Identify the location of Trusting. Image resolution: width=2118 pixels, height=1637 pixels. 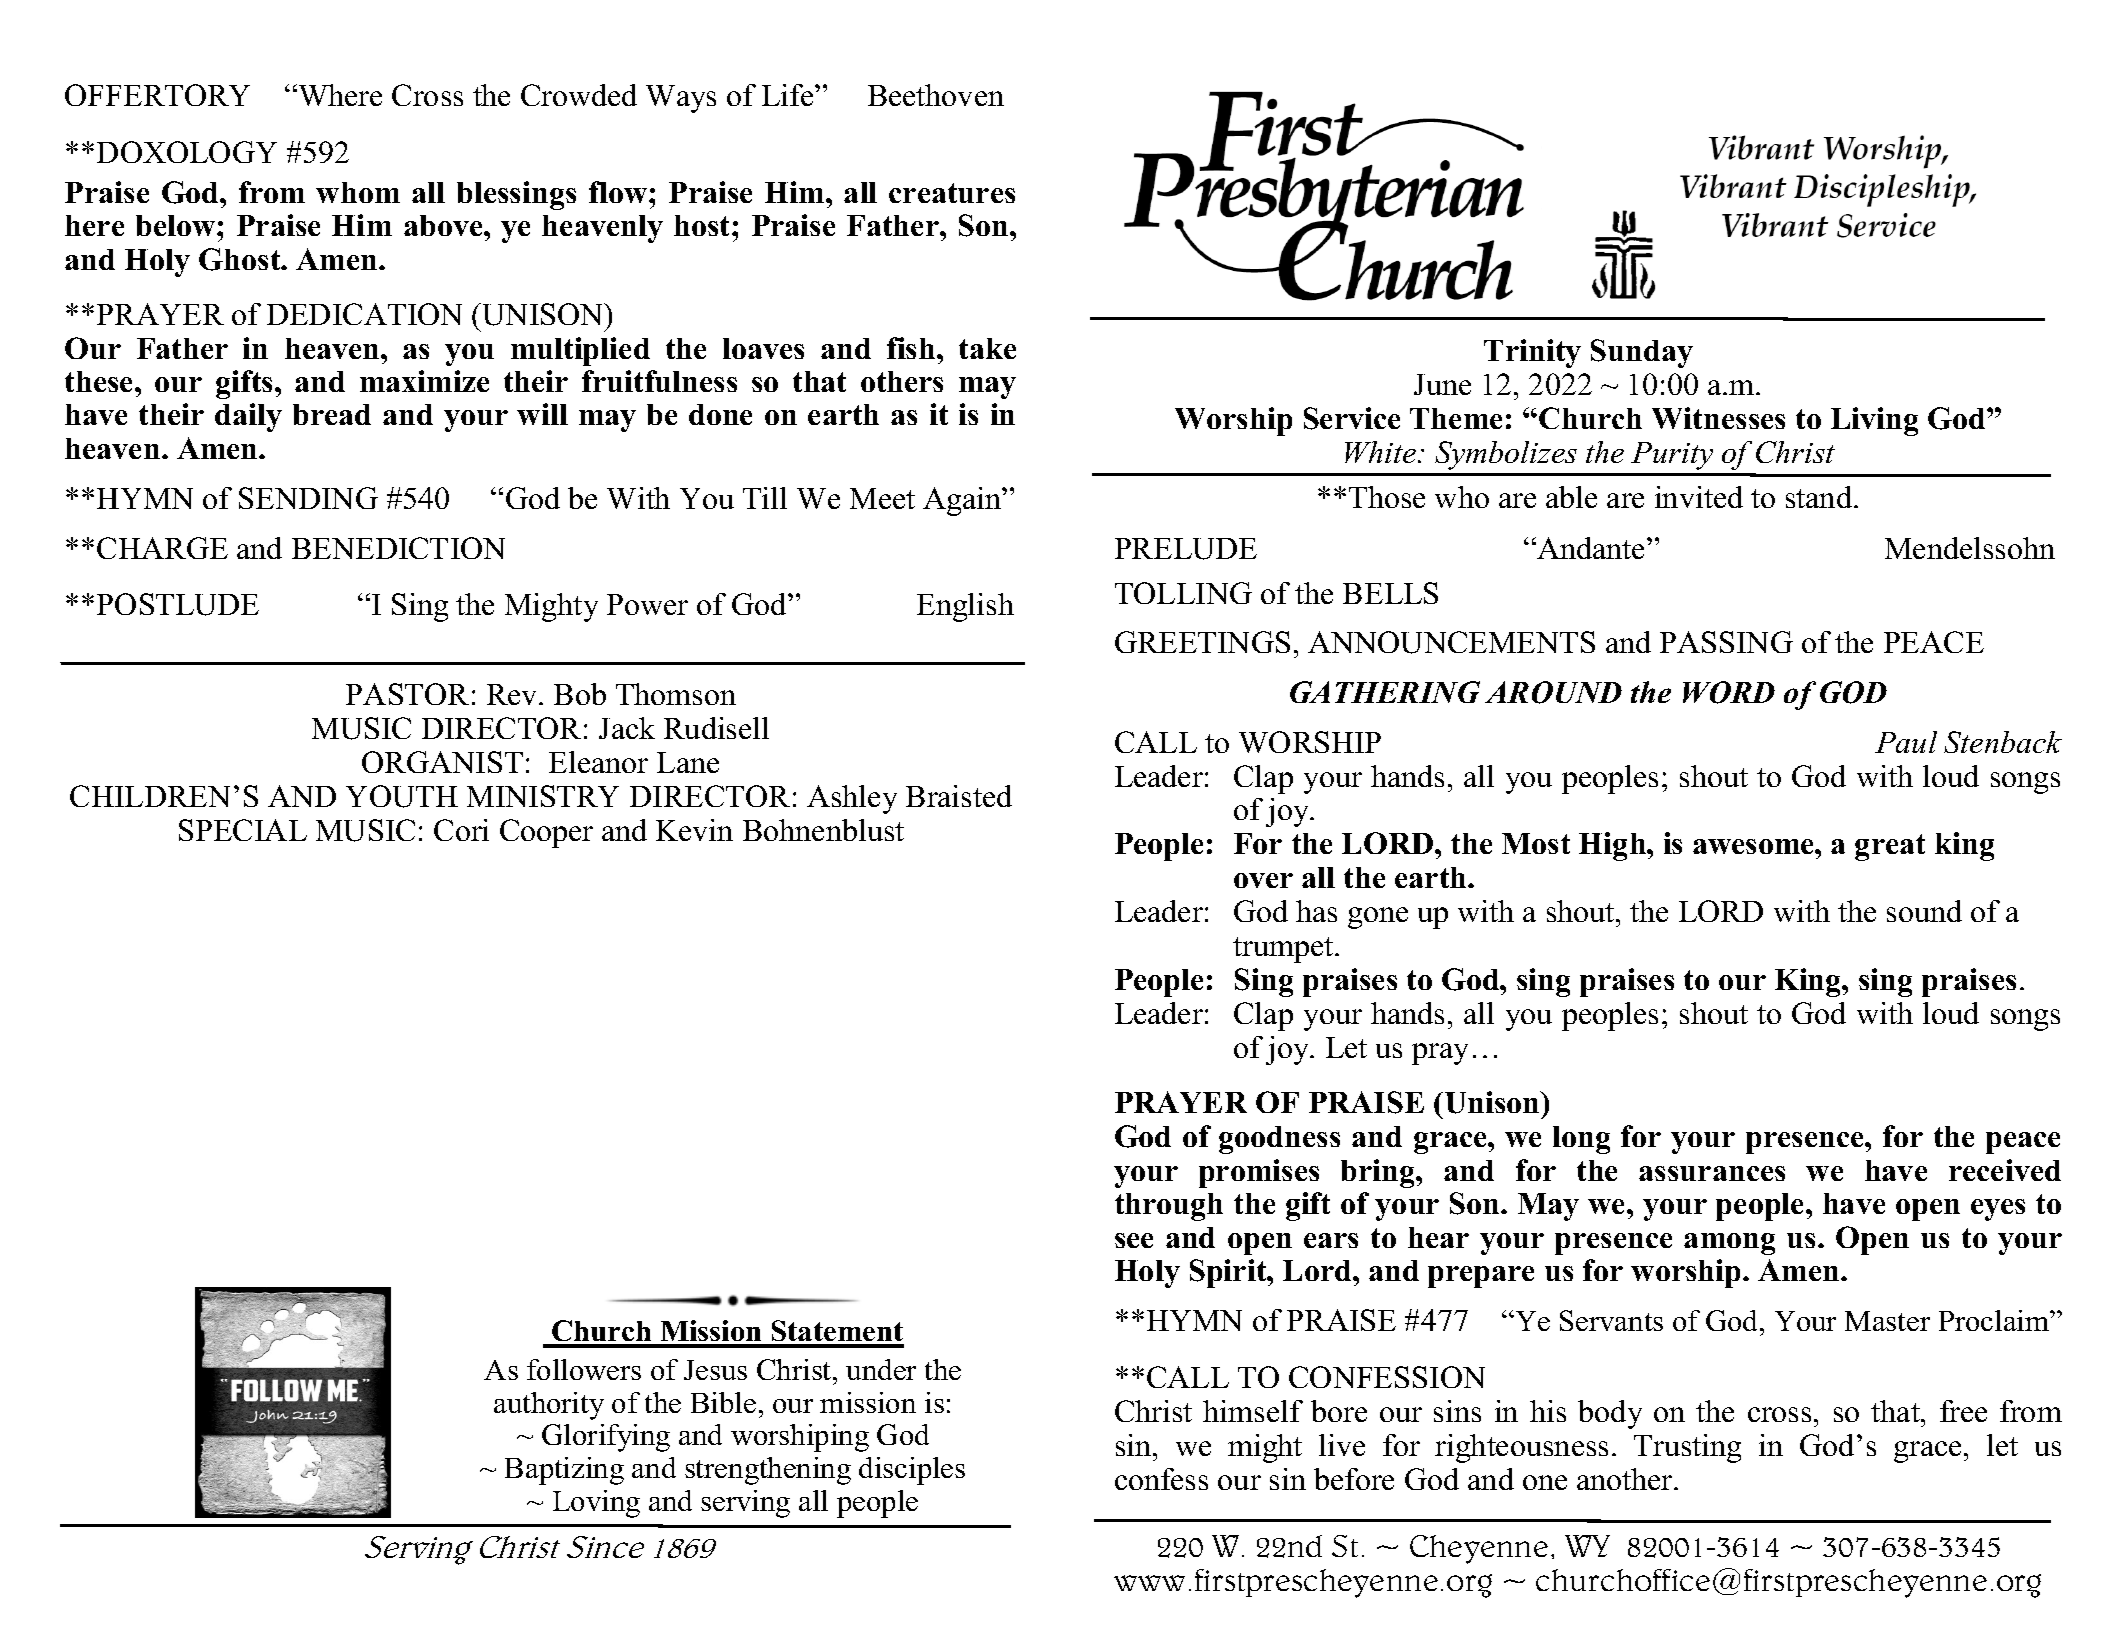
(1687, 1448).
